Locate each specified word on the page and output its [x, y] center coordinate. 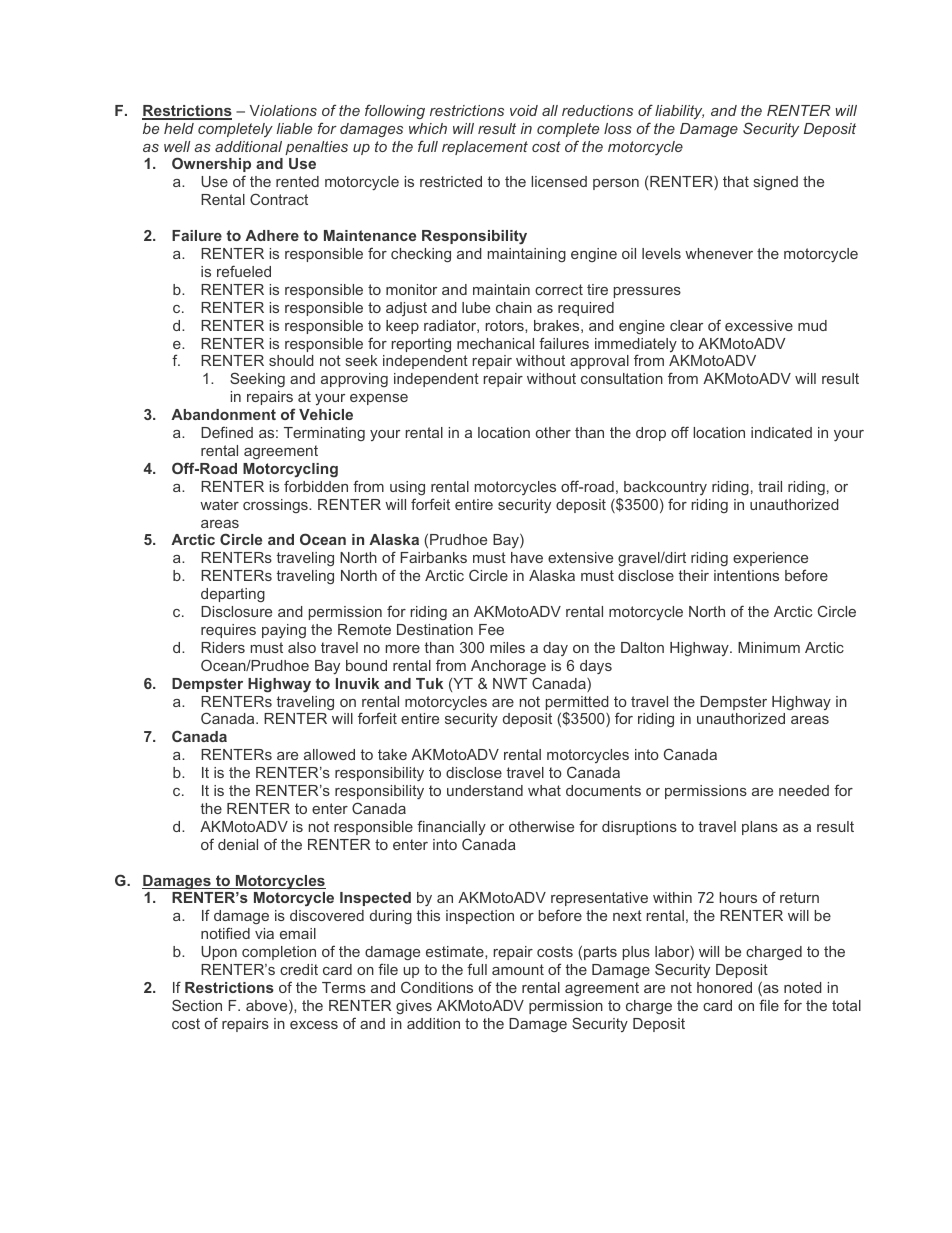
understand [485, 790]
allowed [329, 754]
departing [233, 595]
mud [812, 325]
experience [770, 559]
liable [294, 128]
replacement [485, 148]
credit [299, 969]
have [527, 557]
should [291, 360]
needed [804, 790]
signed [776, 183]
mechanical [495, 343]
